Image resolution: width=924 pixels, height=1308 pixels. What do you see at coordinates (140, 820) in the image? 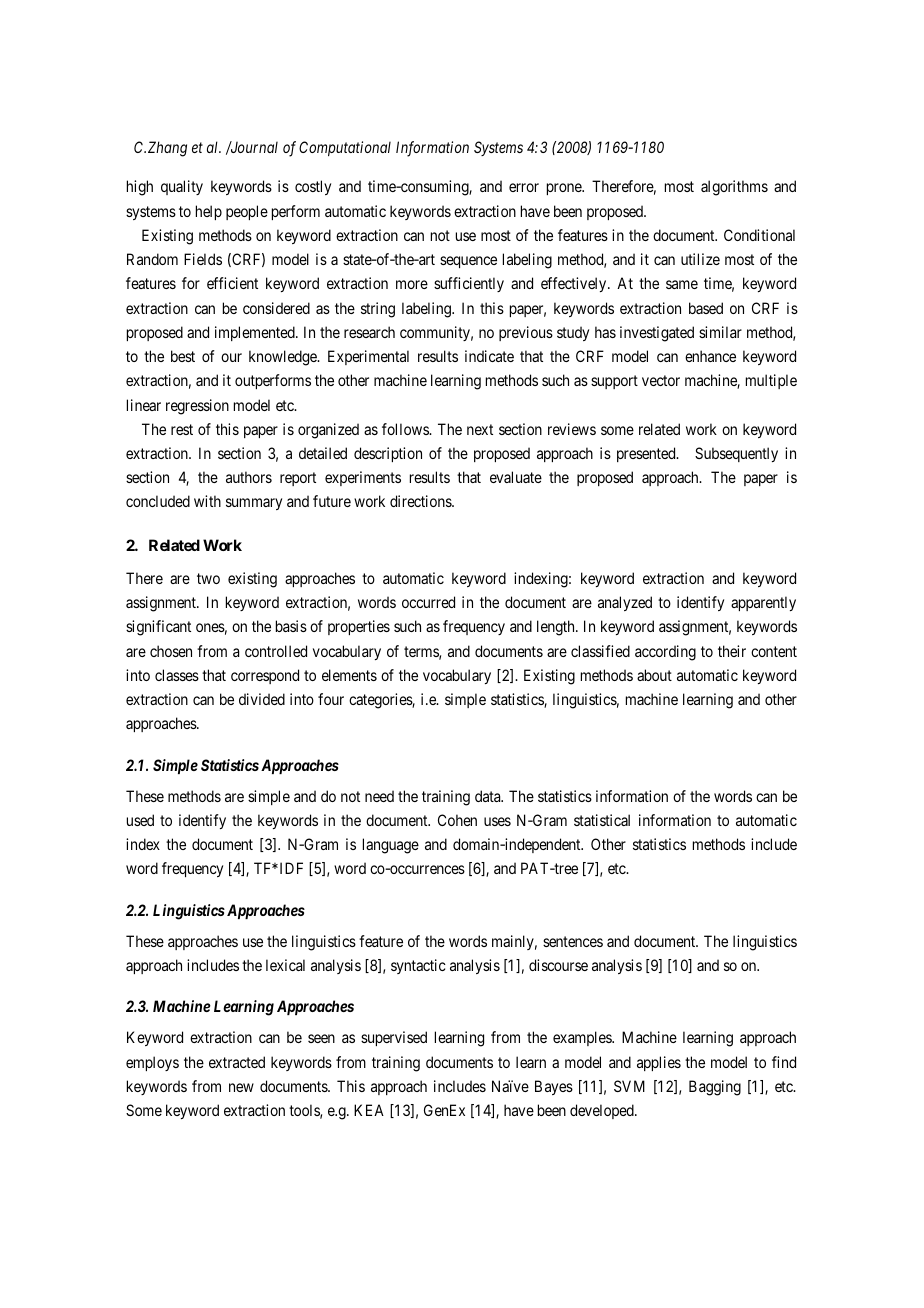
I see `used` at bounding box center [140, 820].
